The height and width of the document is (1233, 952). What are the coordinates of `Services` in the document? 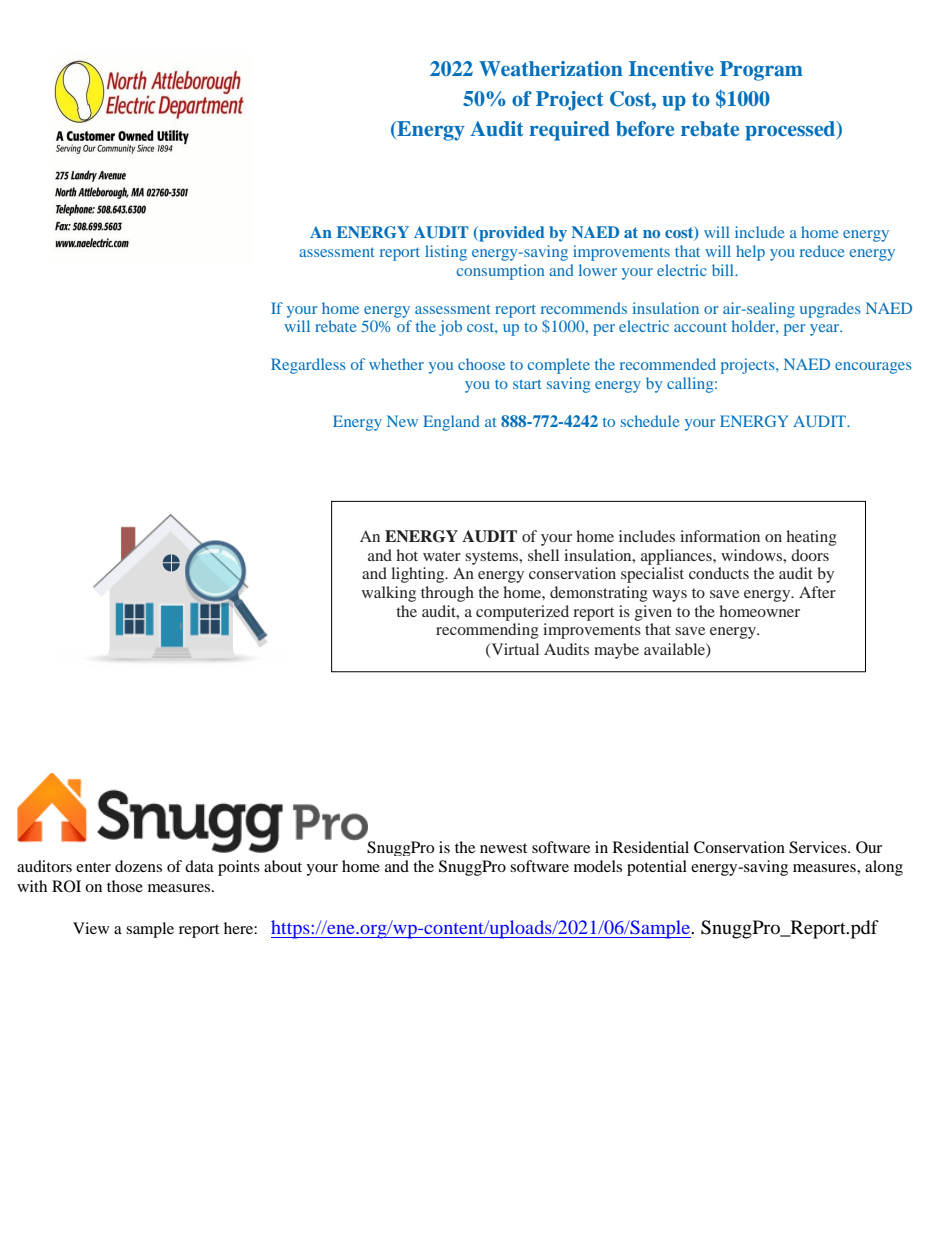 It's located at (819, 847).
